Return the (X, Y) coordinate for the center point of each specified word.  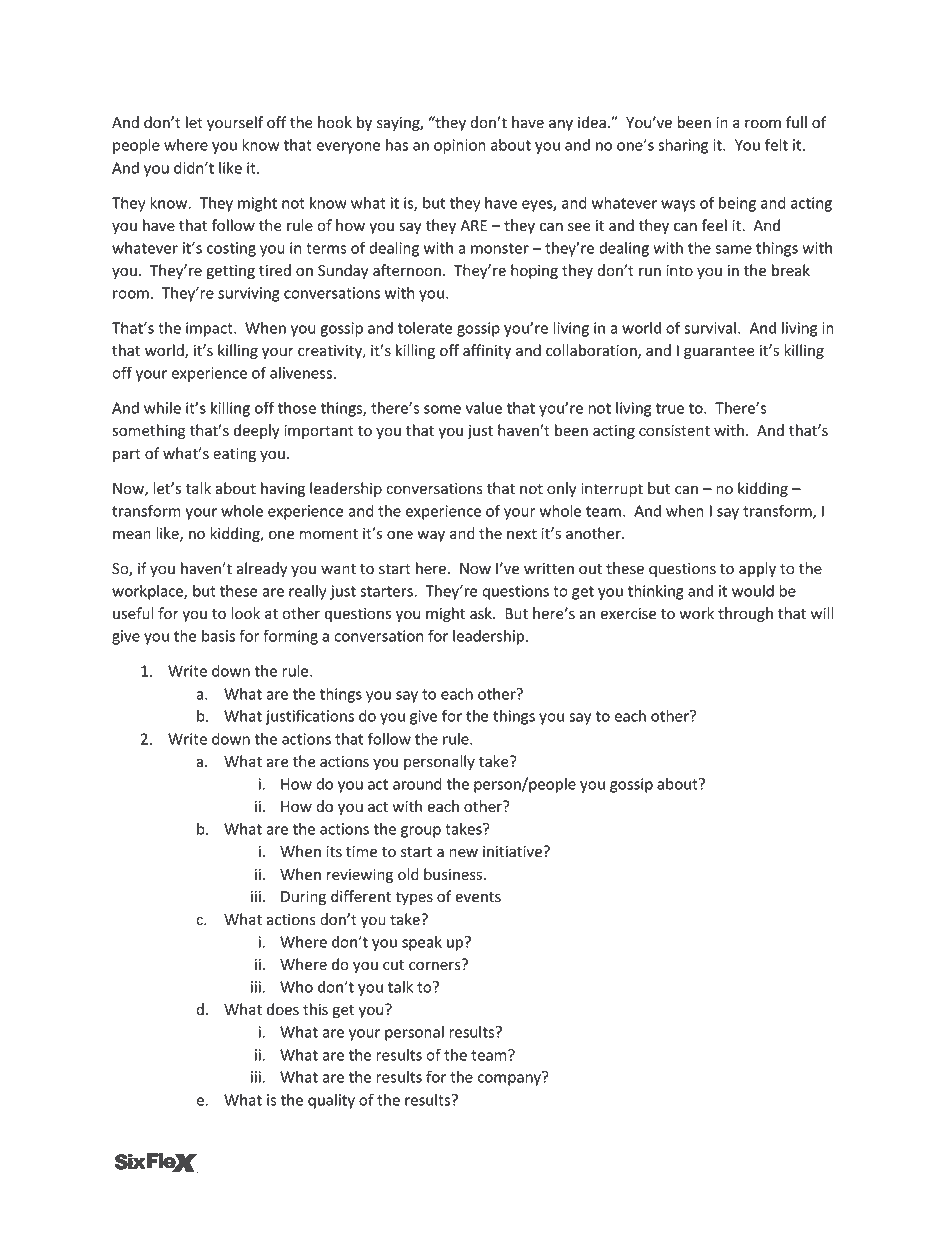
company (510, 1079)
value (484, 408)
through (745, 614)
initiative (513, 852)
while (162, 408)
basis (218, 636)
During (303, 898)
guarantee (719, 352)
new (463, 853)
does (283, 1009)
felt (776, 144)
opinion (460, 146)
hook (335, 122)
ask (482, 613)
